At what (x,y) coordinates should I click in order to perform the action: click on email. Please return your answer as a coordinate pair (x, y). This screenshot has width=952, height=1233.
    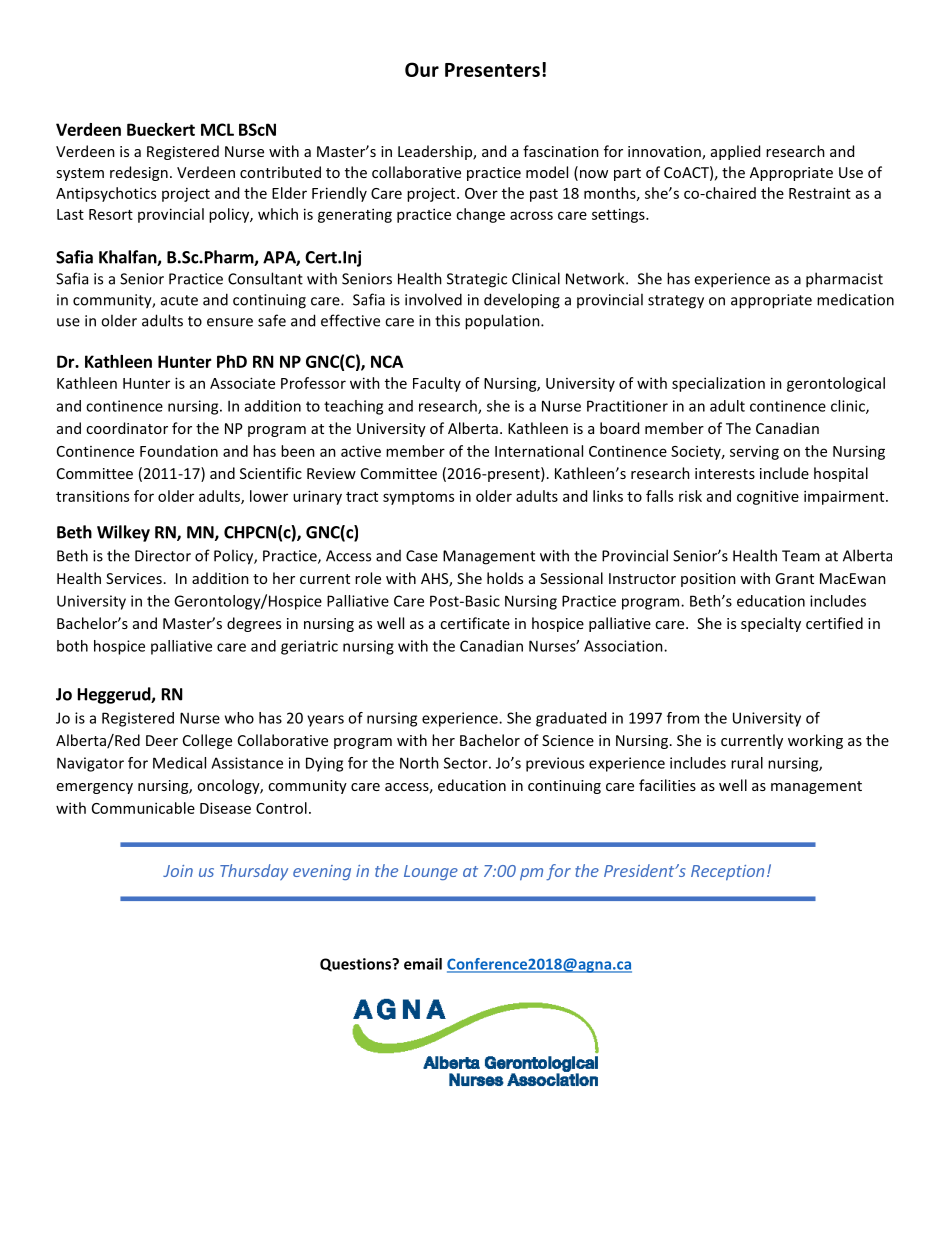
    Looking at the image, I should click on (423, 964).
